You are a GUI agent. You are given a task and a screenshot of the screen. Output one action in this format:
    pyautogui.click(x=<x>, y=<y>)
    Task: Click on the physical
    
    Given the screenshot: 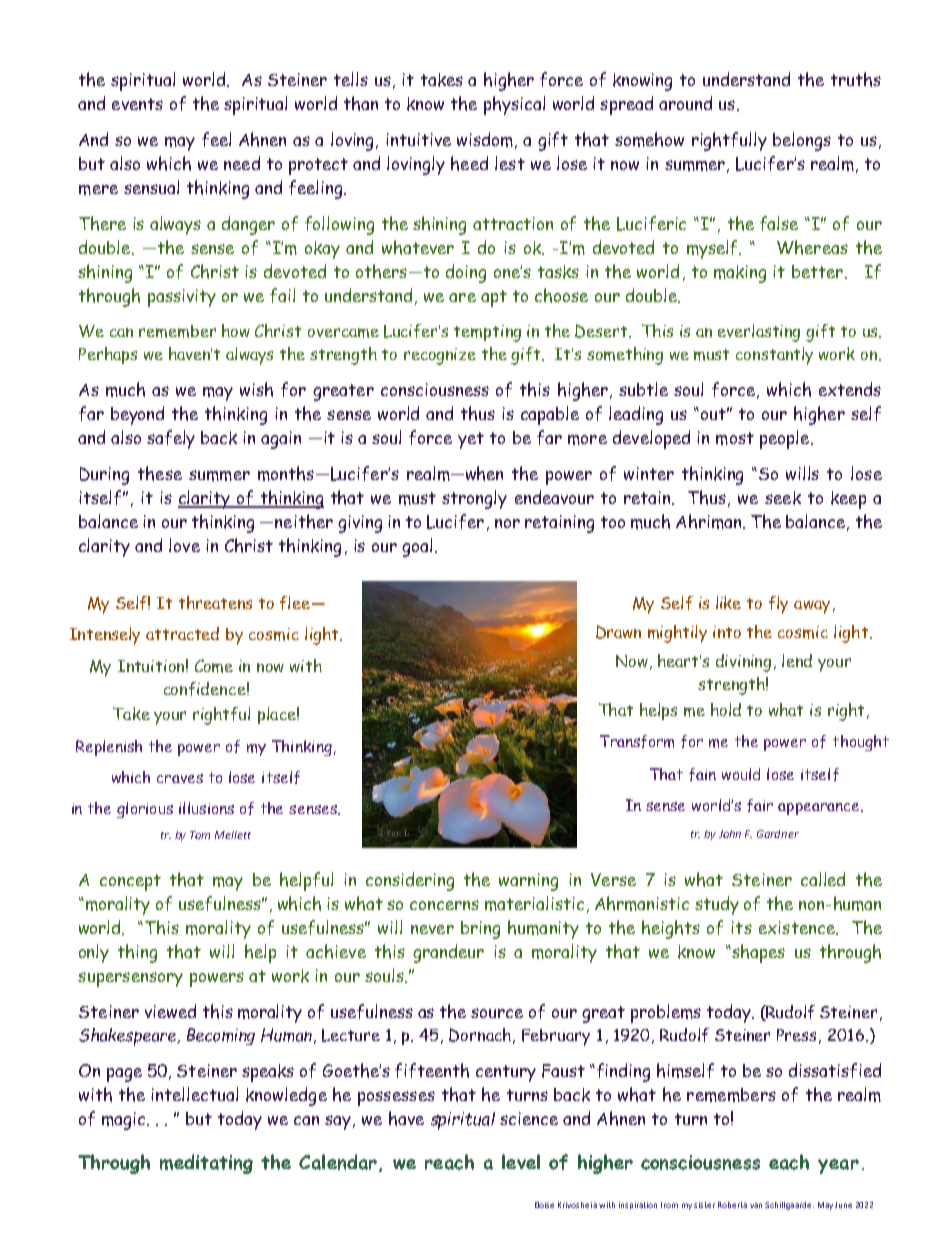 What is the action you would take?
    pyautogui.click(x=514, y=105)
